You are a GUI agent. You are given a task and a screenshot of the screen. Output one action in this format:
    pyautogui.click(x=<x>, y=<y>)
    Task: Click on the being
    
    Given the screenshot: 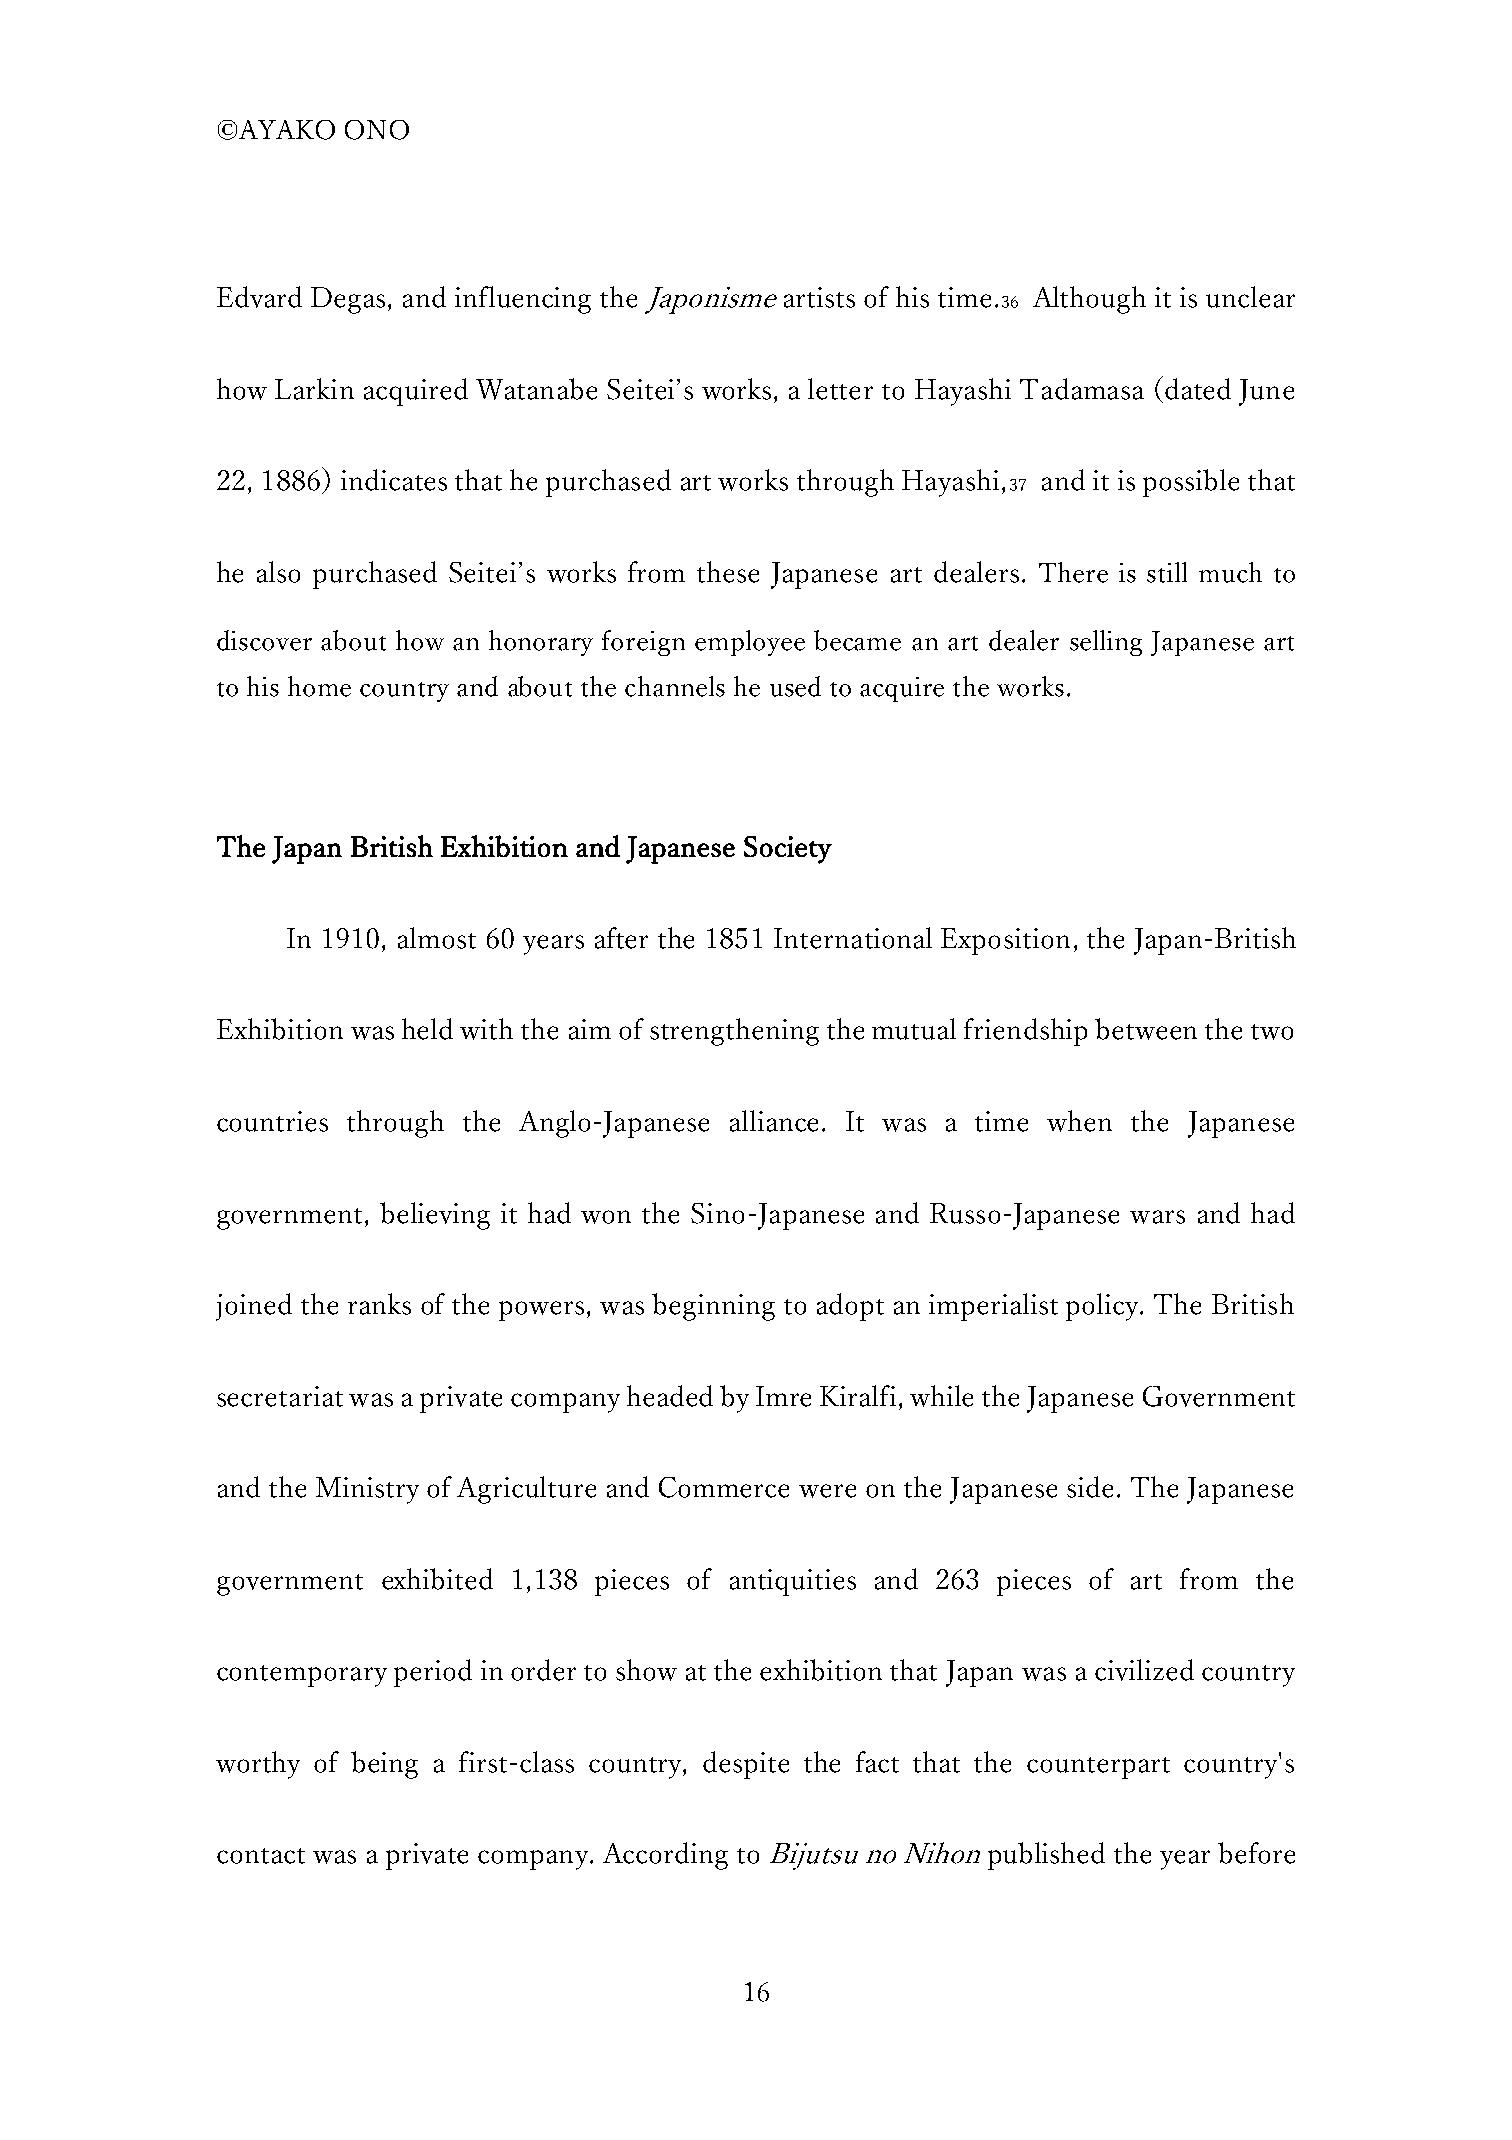 What is the action you would take?
    pyautogui.click(x=384, y=1765)
